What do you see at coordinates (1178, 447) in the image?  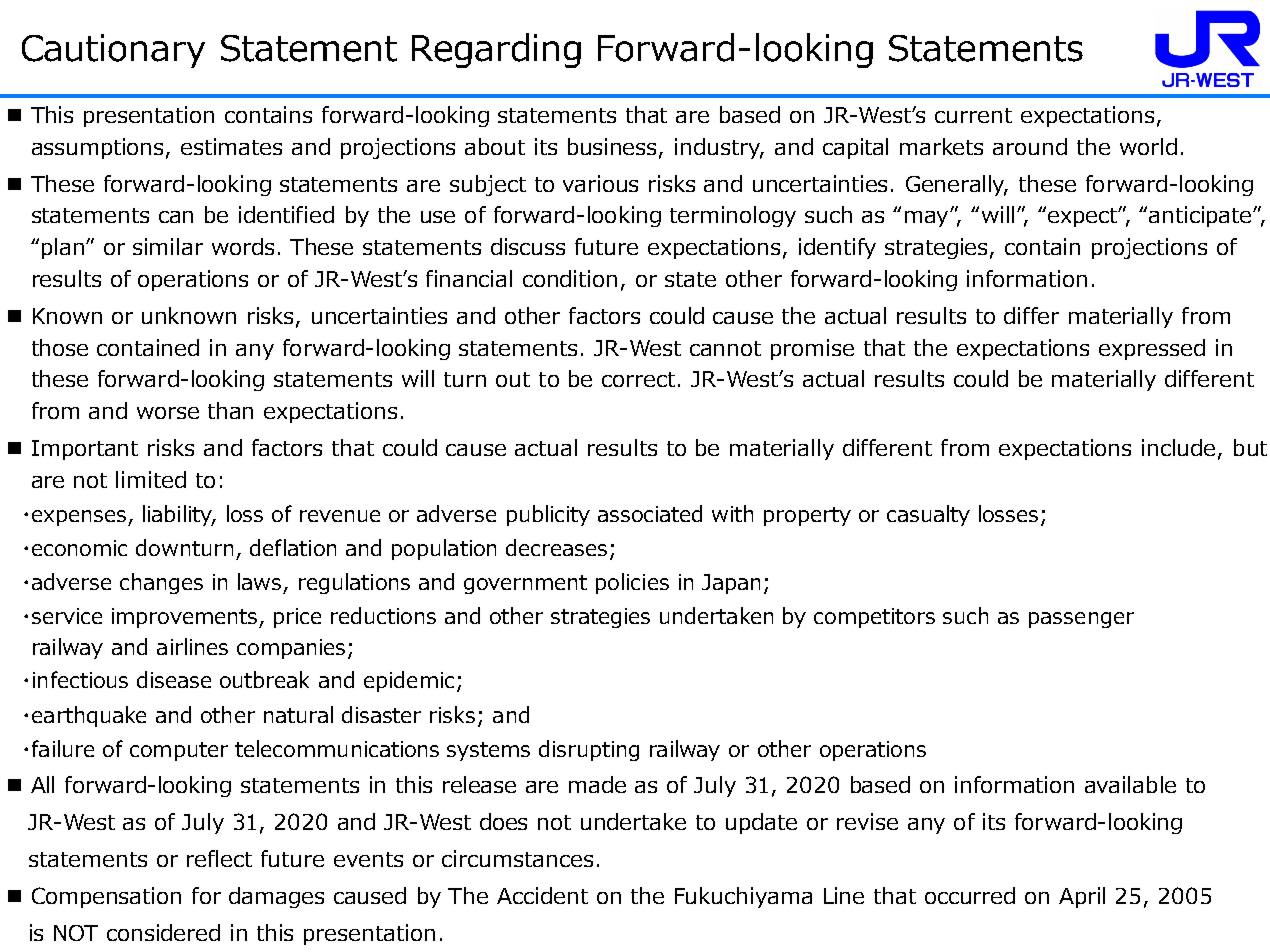 I see `include` at bounding box center [1178, 447].
